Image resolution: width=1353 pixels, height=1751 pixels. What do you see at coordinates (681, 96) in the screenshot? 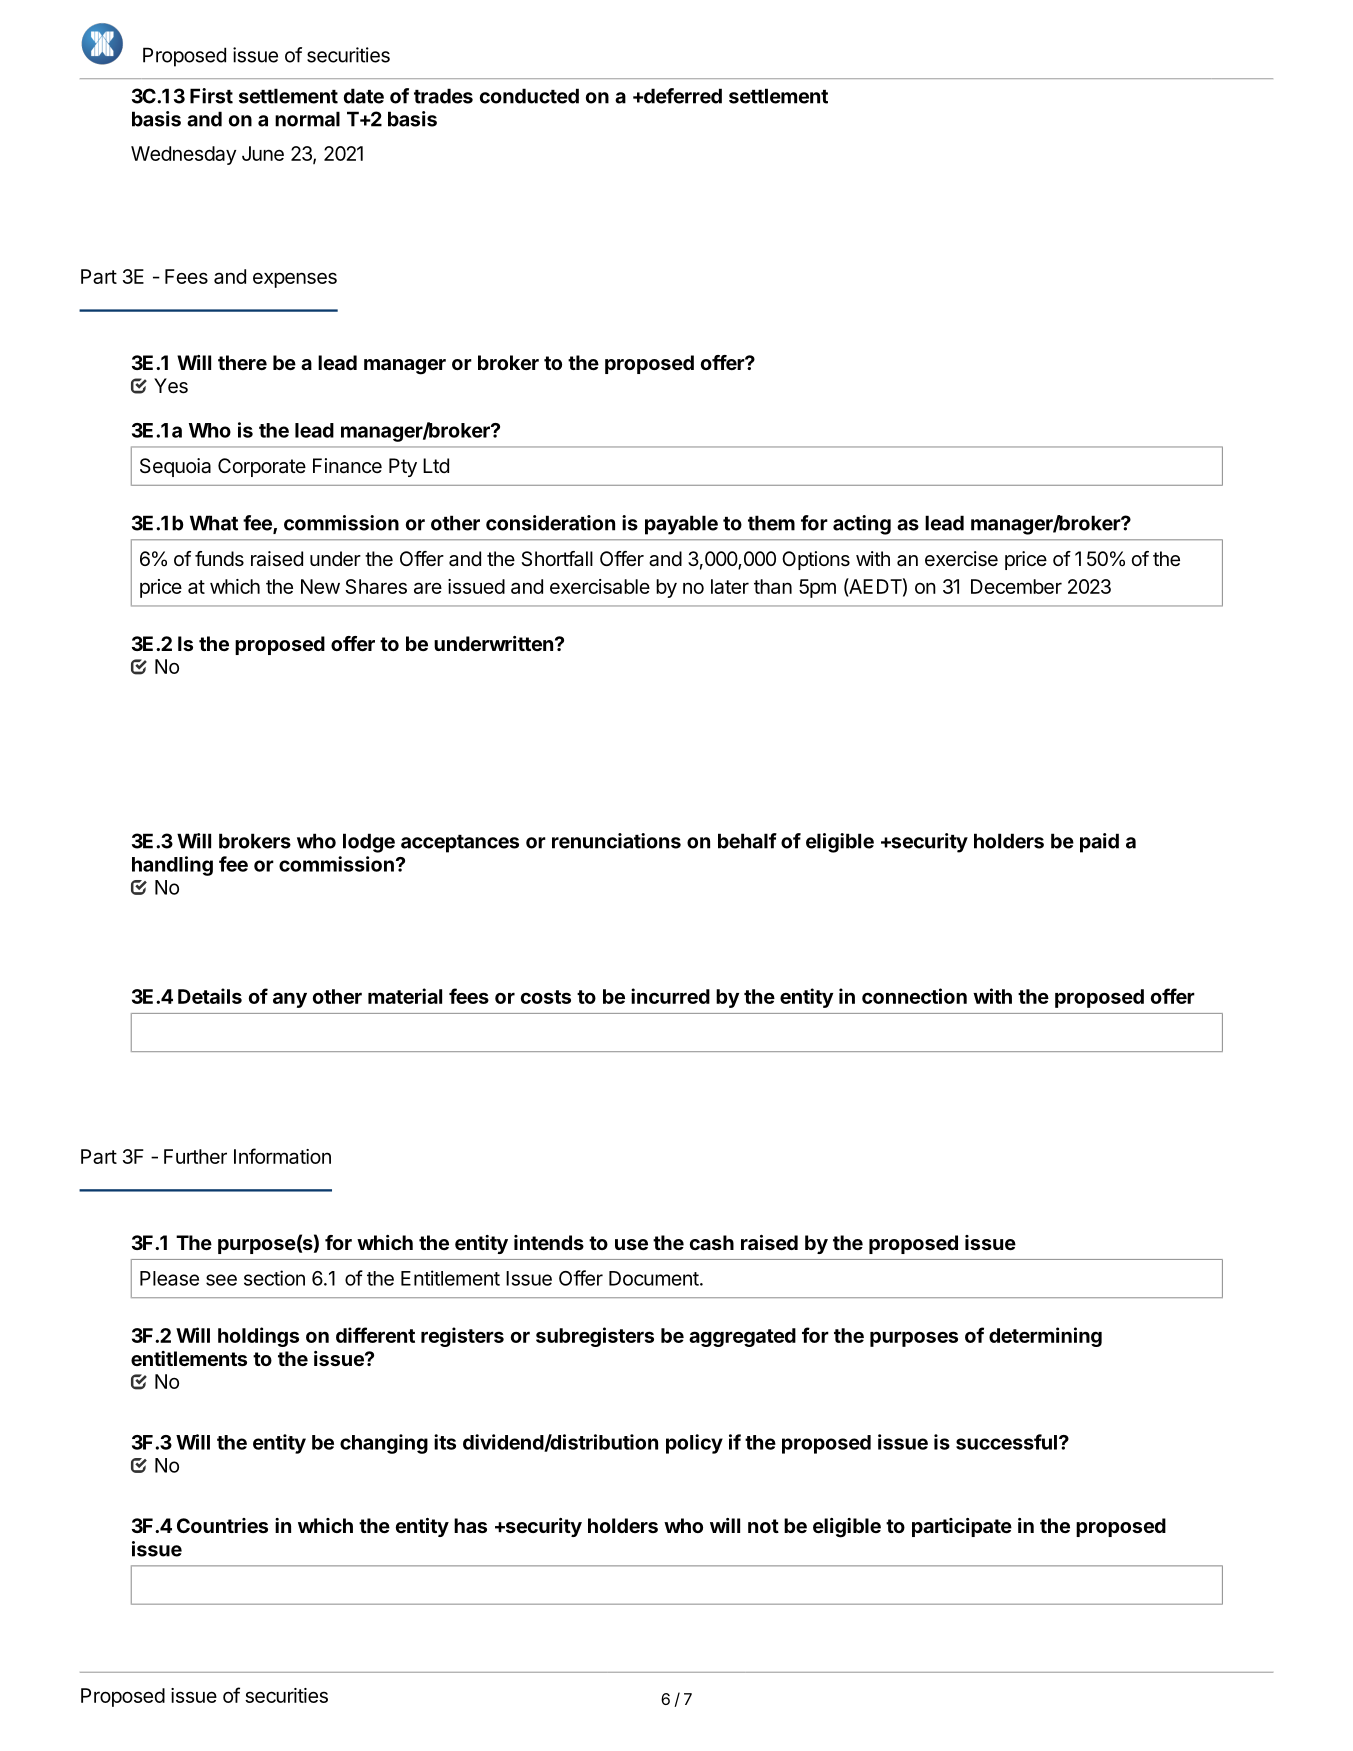
I see `deferred` at bounding box center [681, 96].
